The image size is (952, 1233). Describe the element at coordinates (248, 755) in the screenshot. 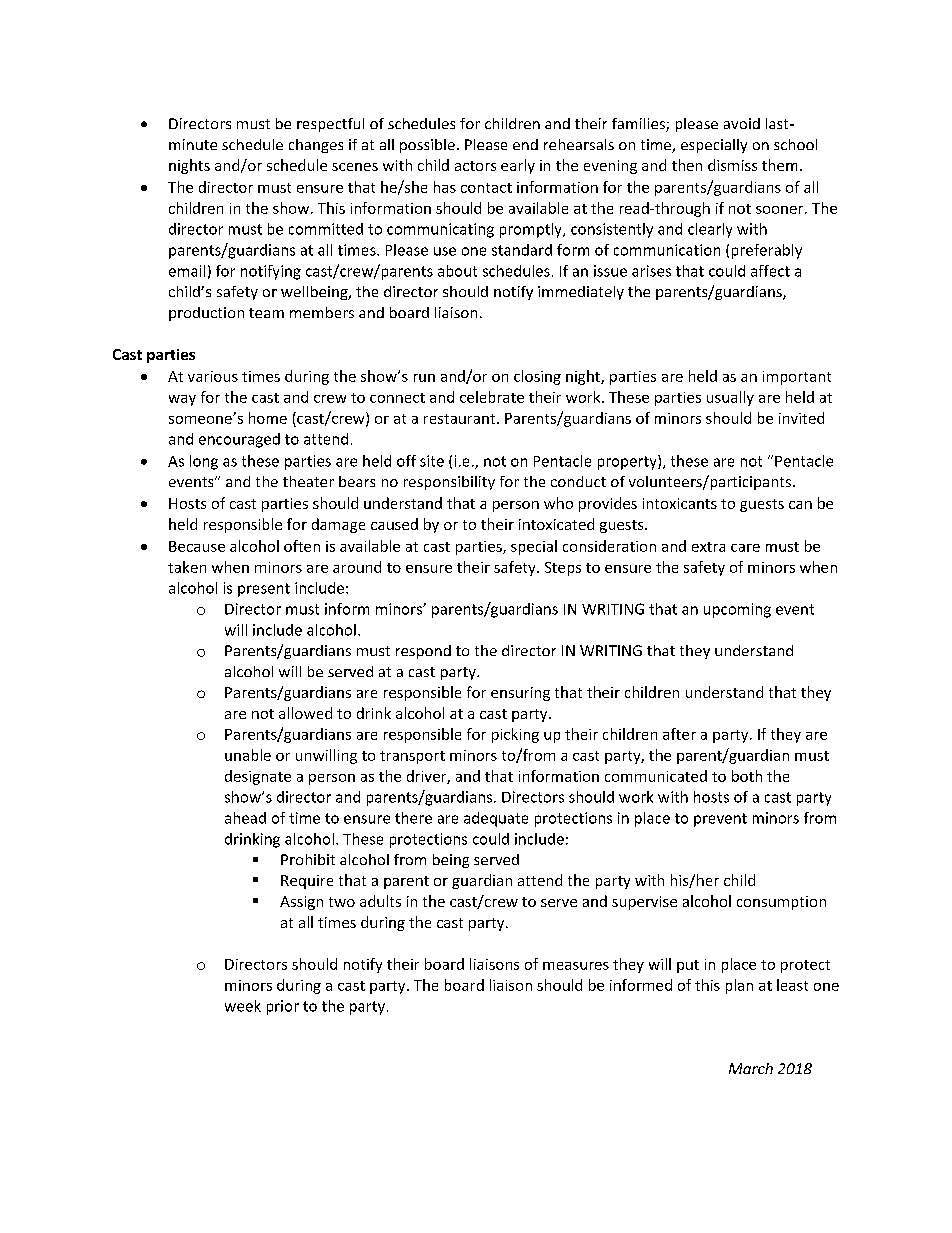

I see `unable` at that location.
